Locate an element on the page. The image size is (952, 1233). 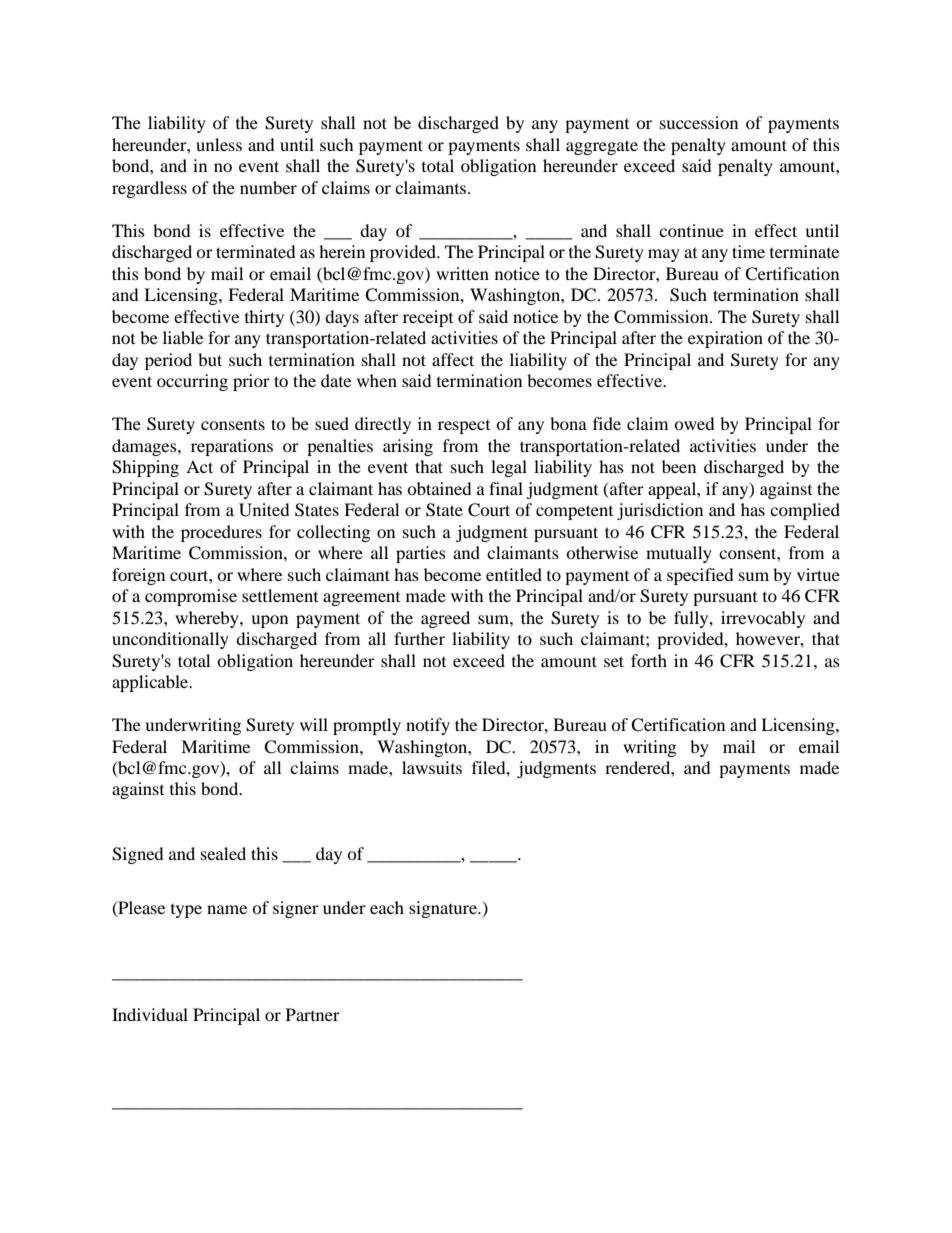
aggregate is located at coordinates (602, 147).
